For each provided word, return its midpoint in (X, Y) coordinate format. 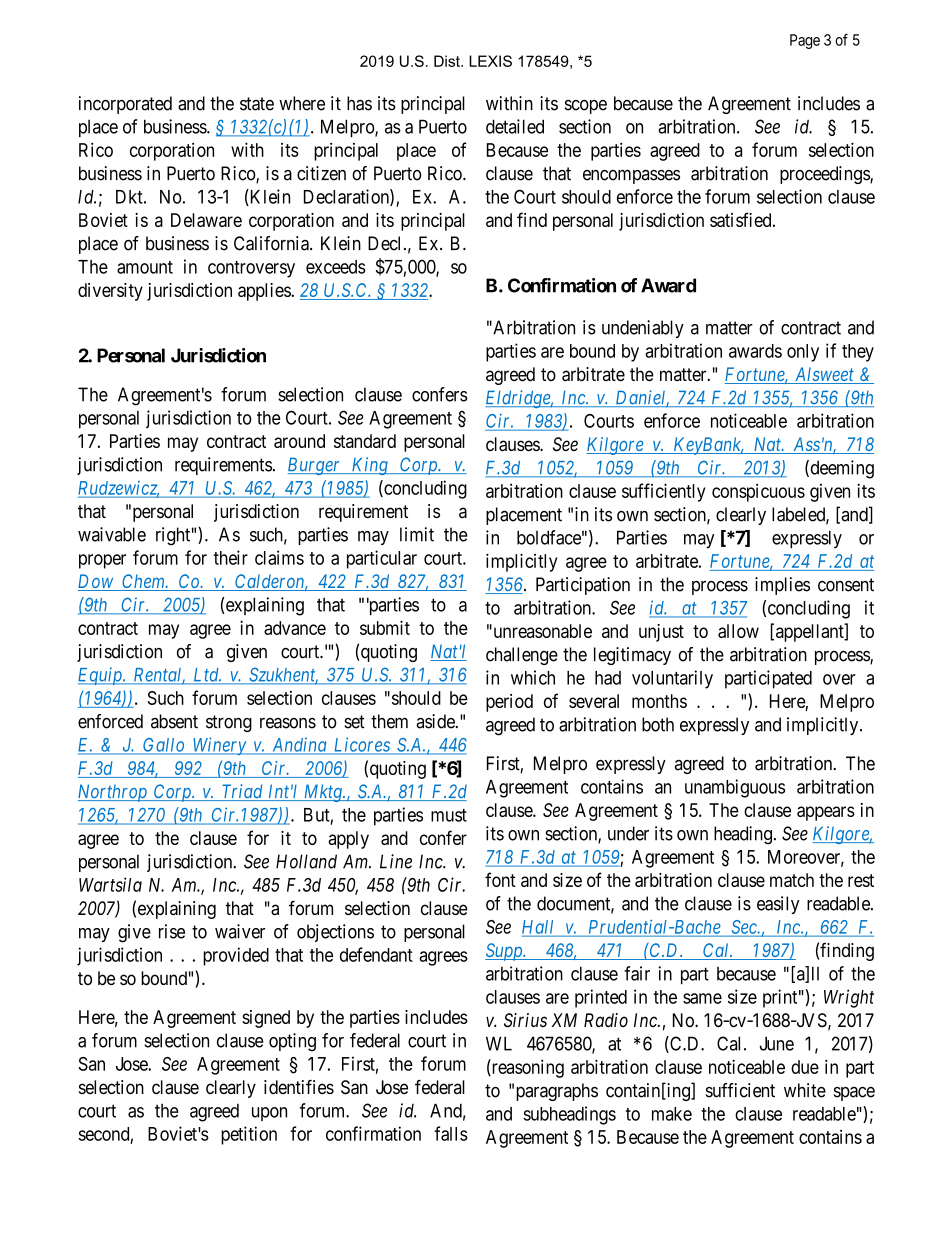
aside (436, 721)
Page (805, 41)
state (257, 104)
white (805, 1090)
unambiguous (735, 788)
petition (249, 1135)
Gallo (164, 746)
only (803, 353)
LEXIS (490, 61)
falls (451, 1133)
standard (365, 441)
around (299, 441)
